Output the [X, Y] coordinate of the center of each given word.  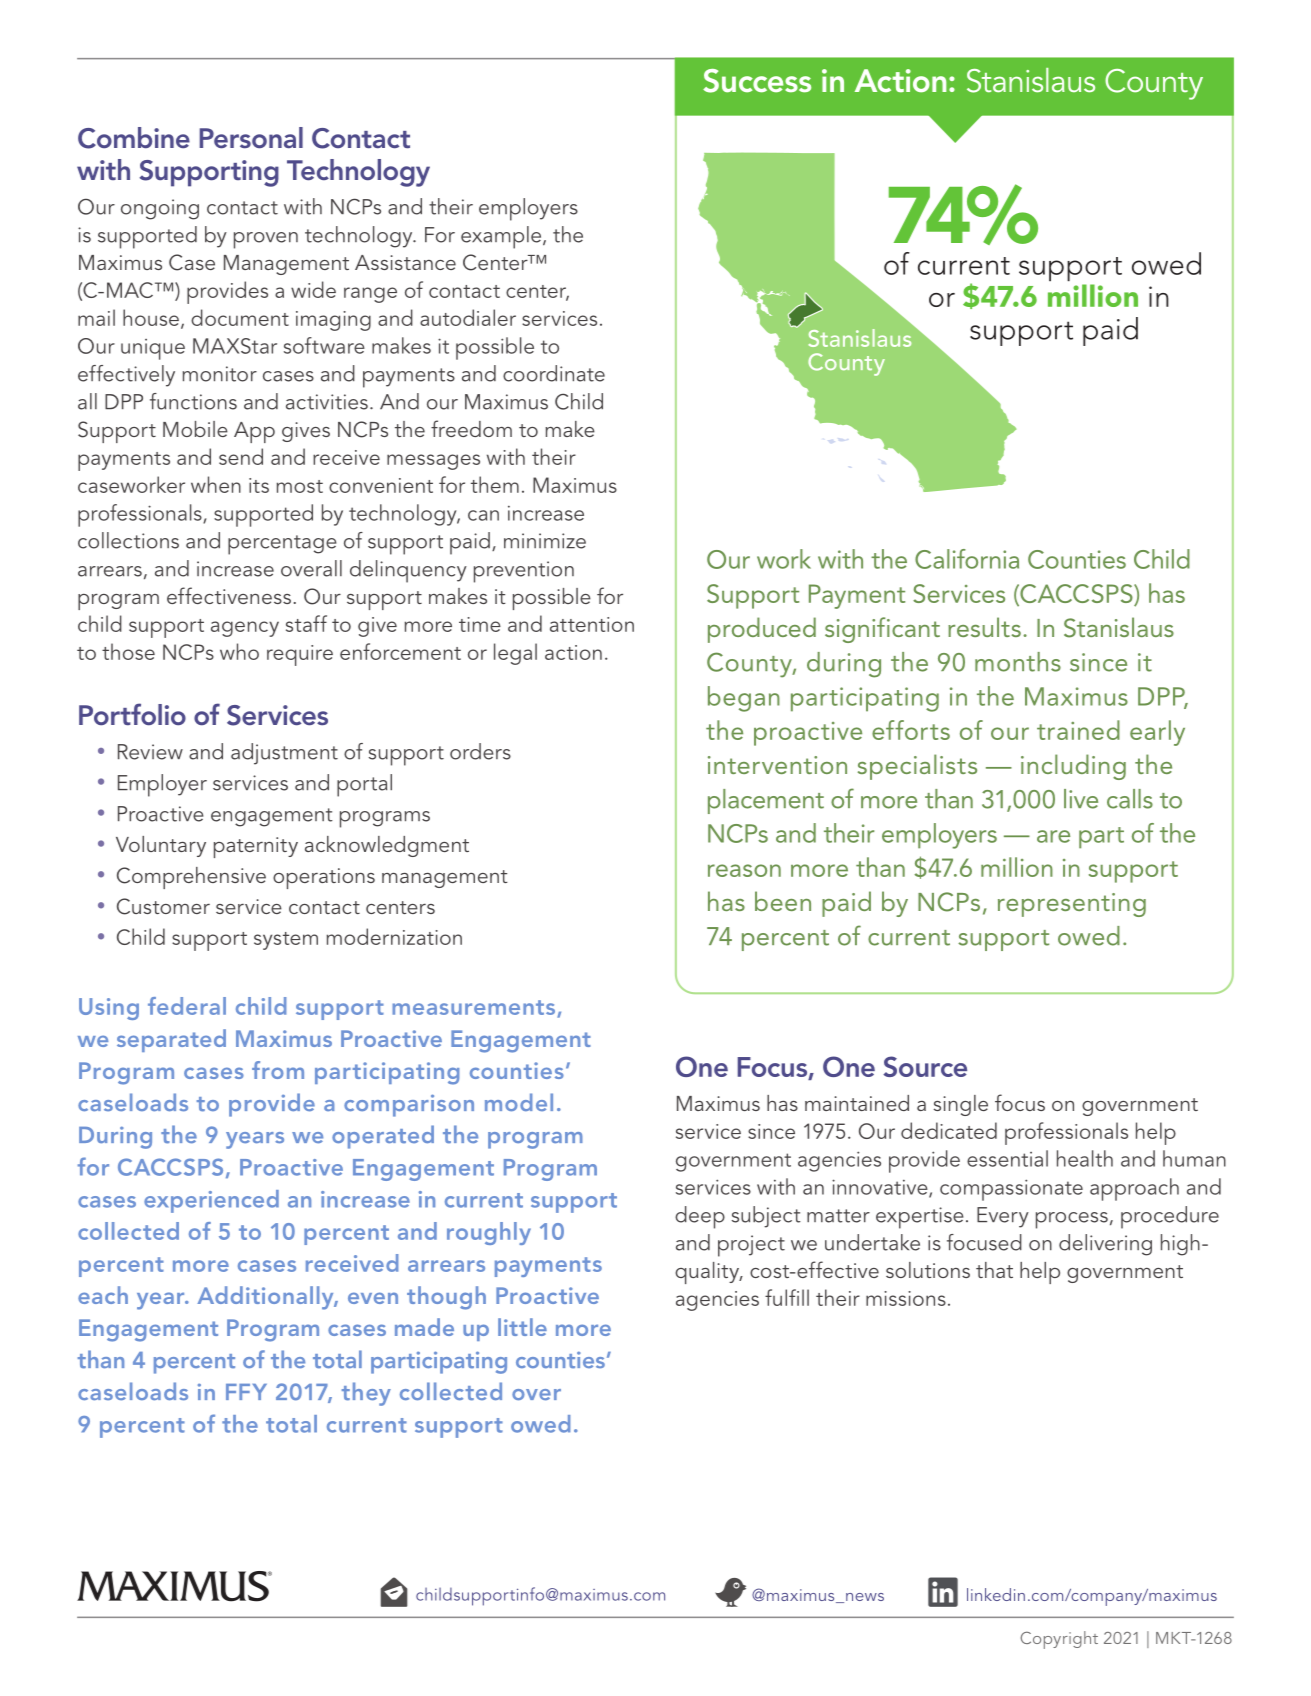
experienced [211, 1201]
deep [700, 1217]
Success [757, 81]
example [502, 237]
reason [744, 870]
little [522, 1327]
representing [1072, 905]
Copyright [1059, 1640]
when [216, 484]
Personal [251, 138]
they [366, 1394]
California [967, 559]
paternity [256, 847]
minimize [545, 541]
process [1072, 1220]
